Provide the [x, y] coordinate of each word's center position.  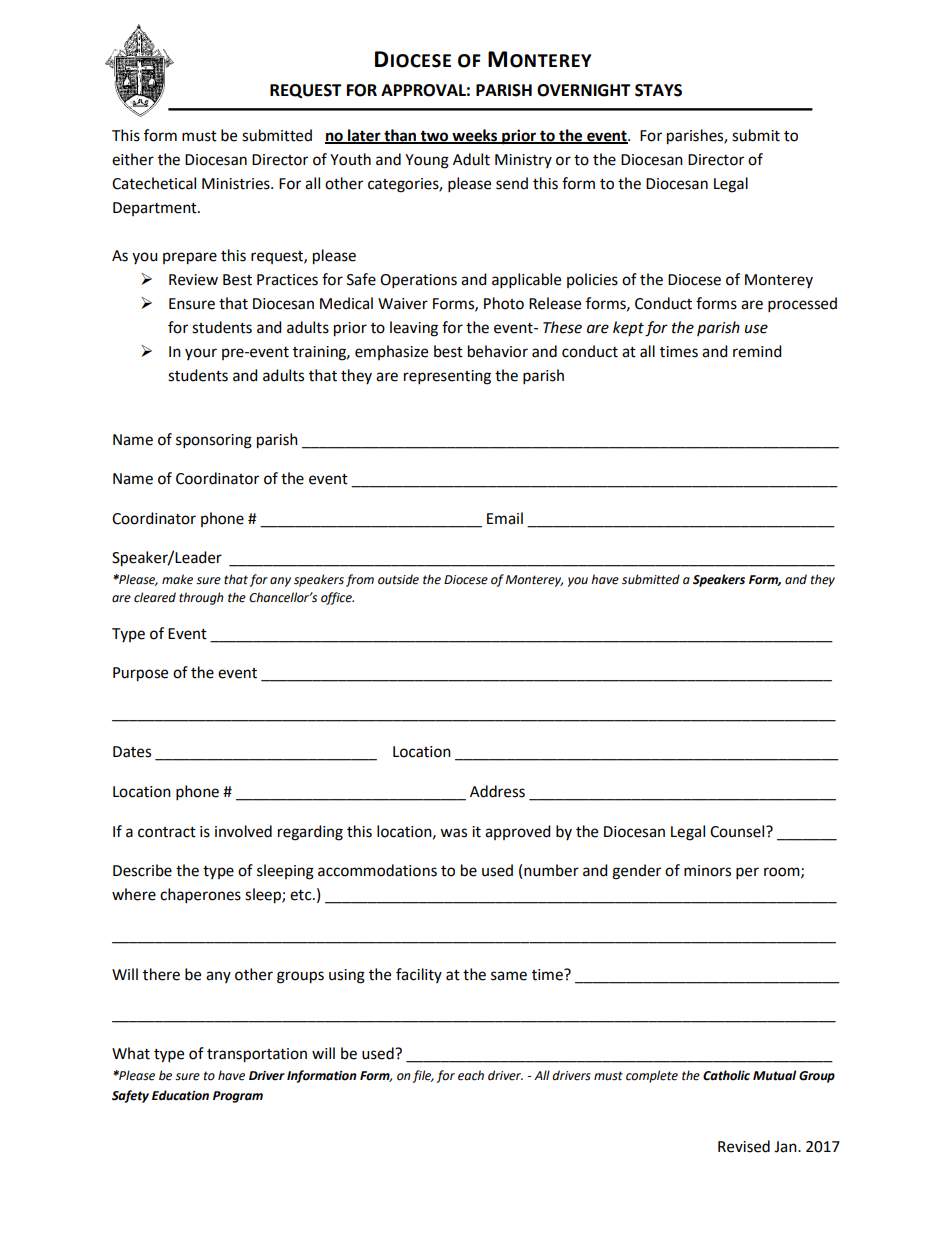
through [201, 598]
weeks [475, 136]
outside [398, 579]
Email [505, 518]
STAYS [658, 90]
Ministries [237, 184]
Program [238, 1097]
